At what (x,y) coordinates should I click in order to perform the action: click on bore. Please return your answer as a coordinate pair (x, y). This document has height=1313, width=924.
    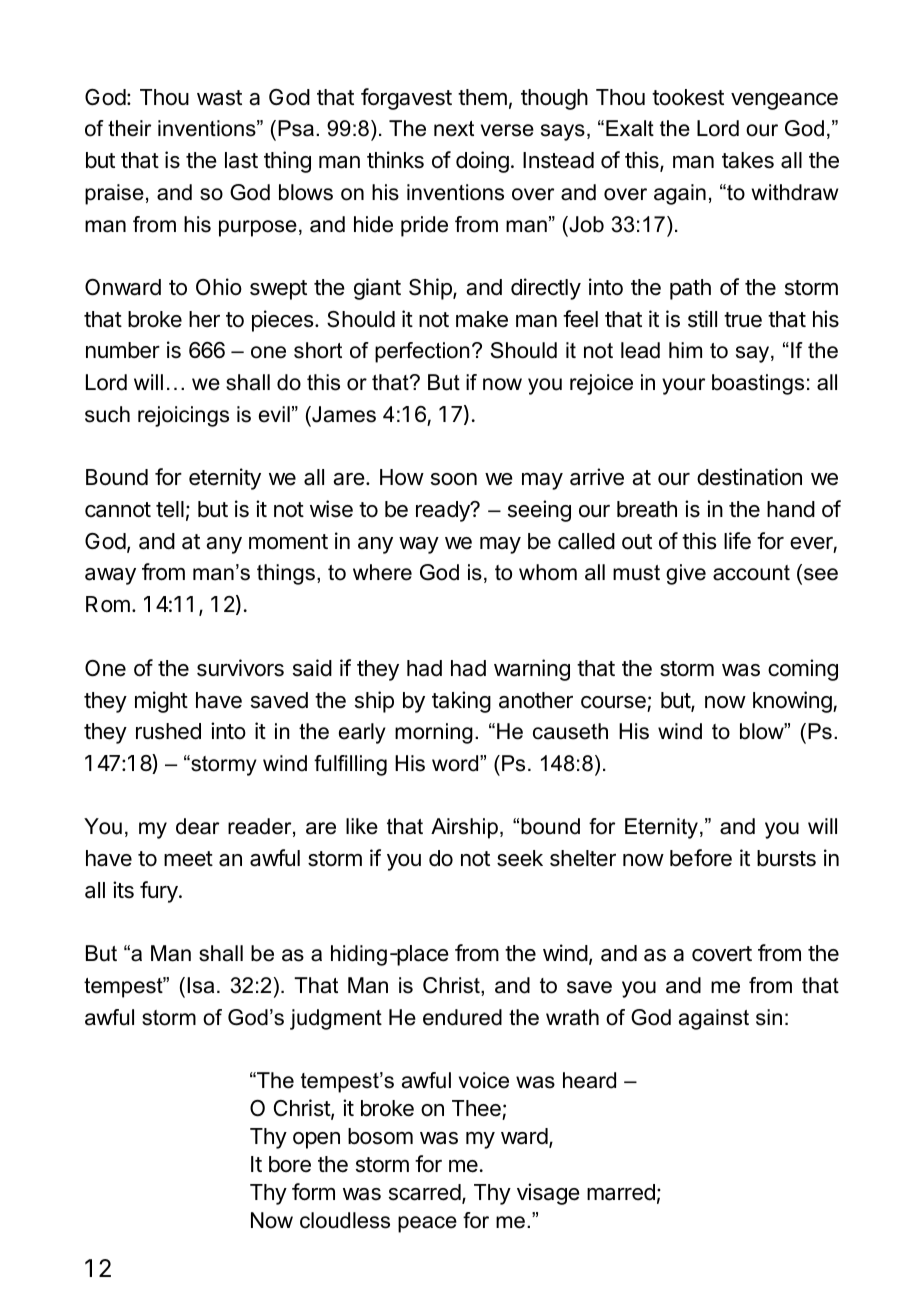
    Looking at the image, I should click on (290, 1164).
